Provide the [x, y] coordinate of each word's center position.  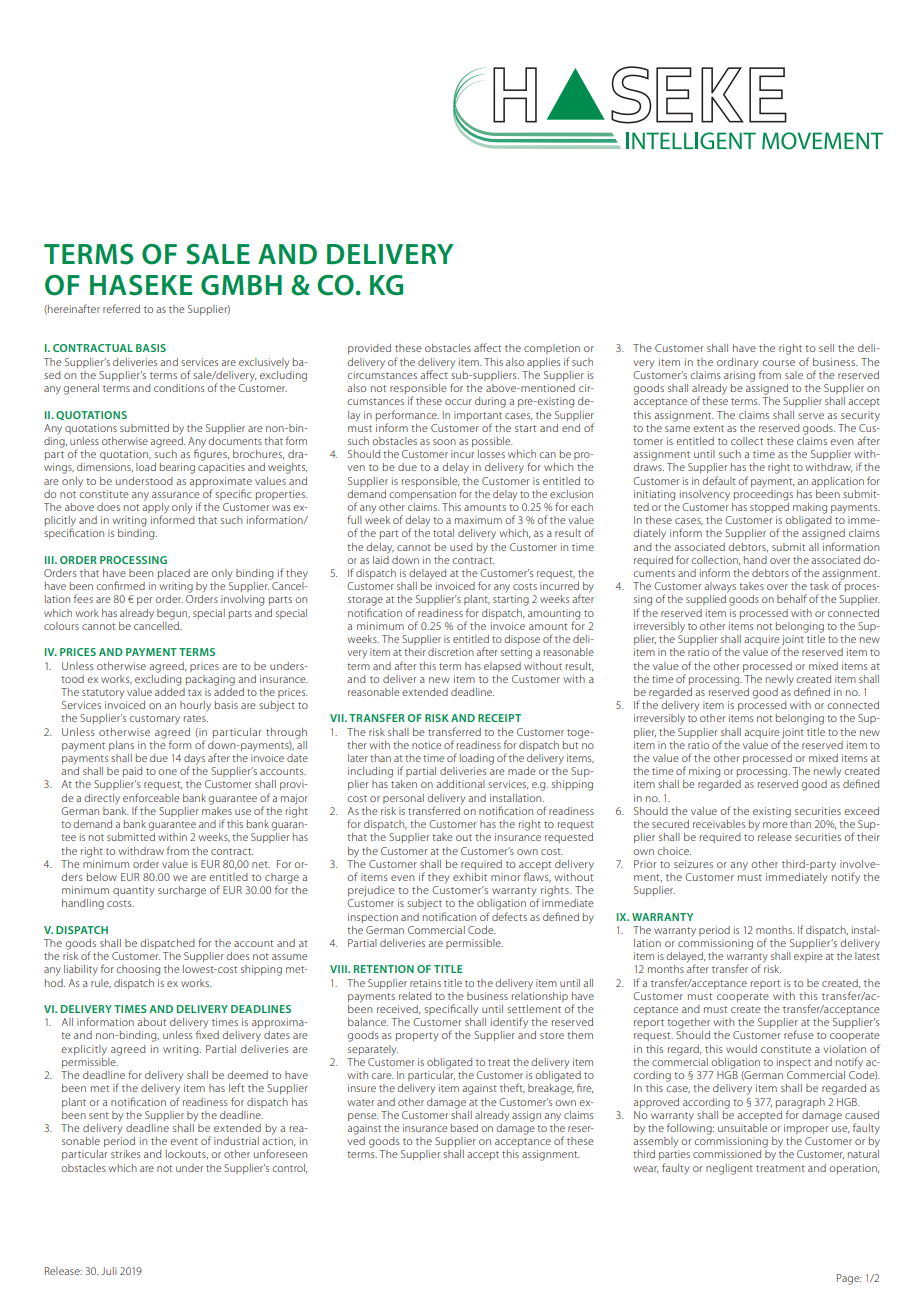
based [464, 1128]
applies [543, 363]
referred [121, 308]
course [778, 363]
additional [460, 784]
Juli [109, 1271]
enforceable [151, 797]
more [775, 825]
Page [849, 1279]
